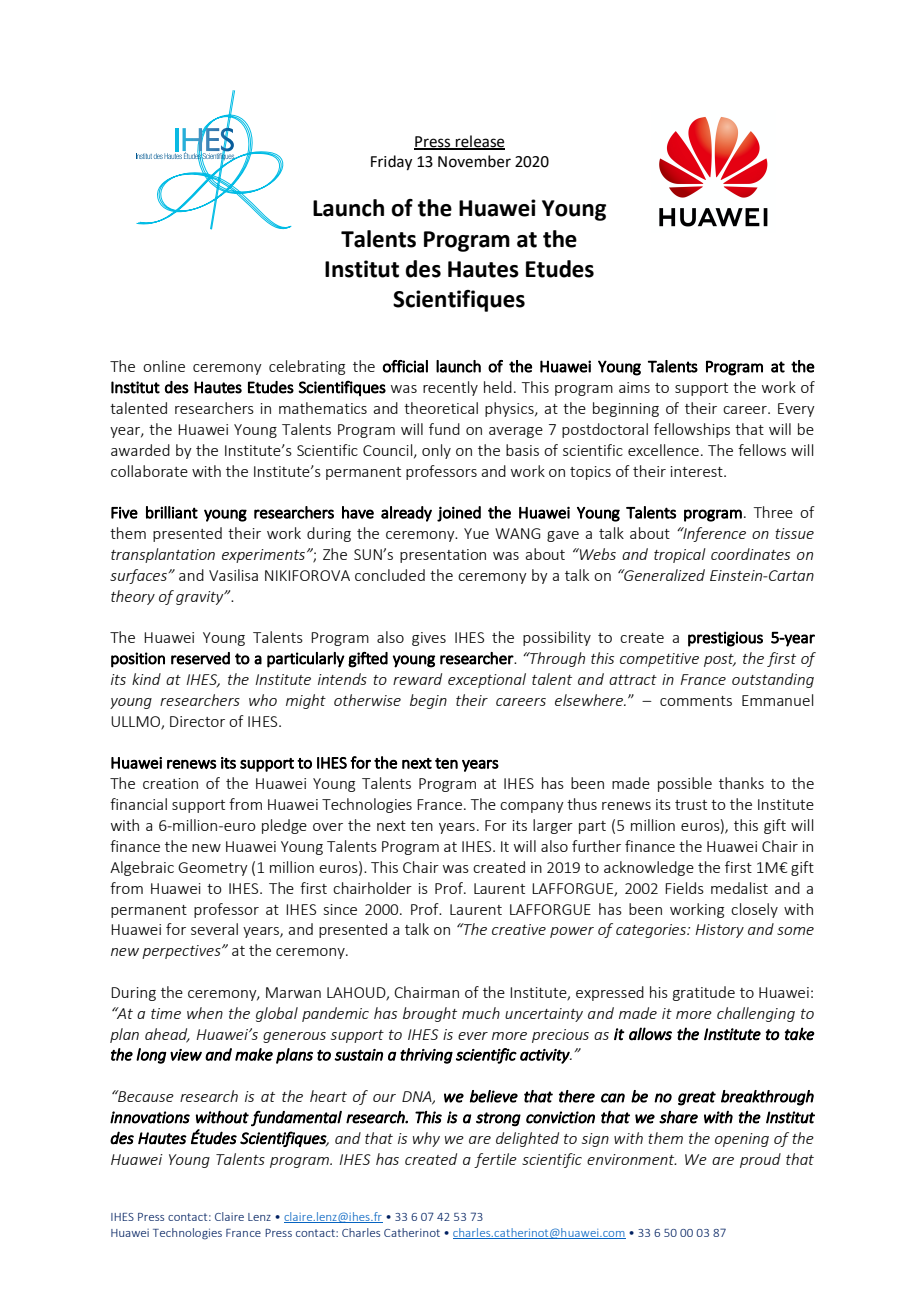 This screenshot has width=924, height=1308. What do you see at coordinates (532, 807) in the screenshot?
I see `company` at bounding box center [532, 807].
